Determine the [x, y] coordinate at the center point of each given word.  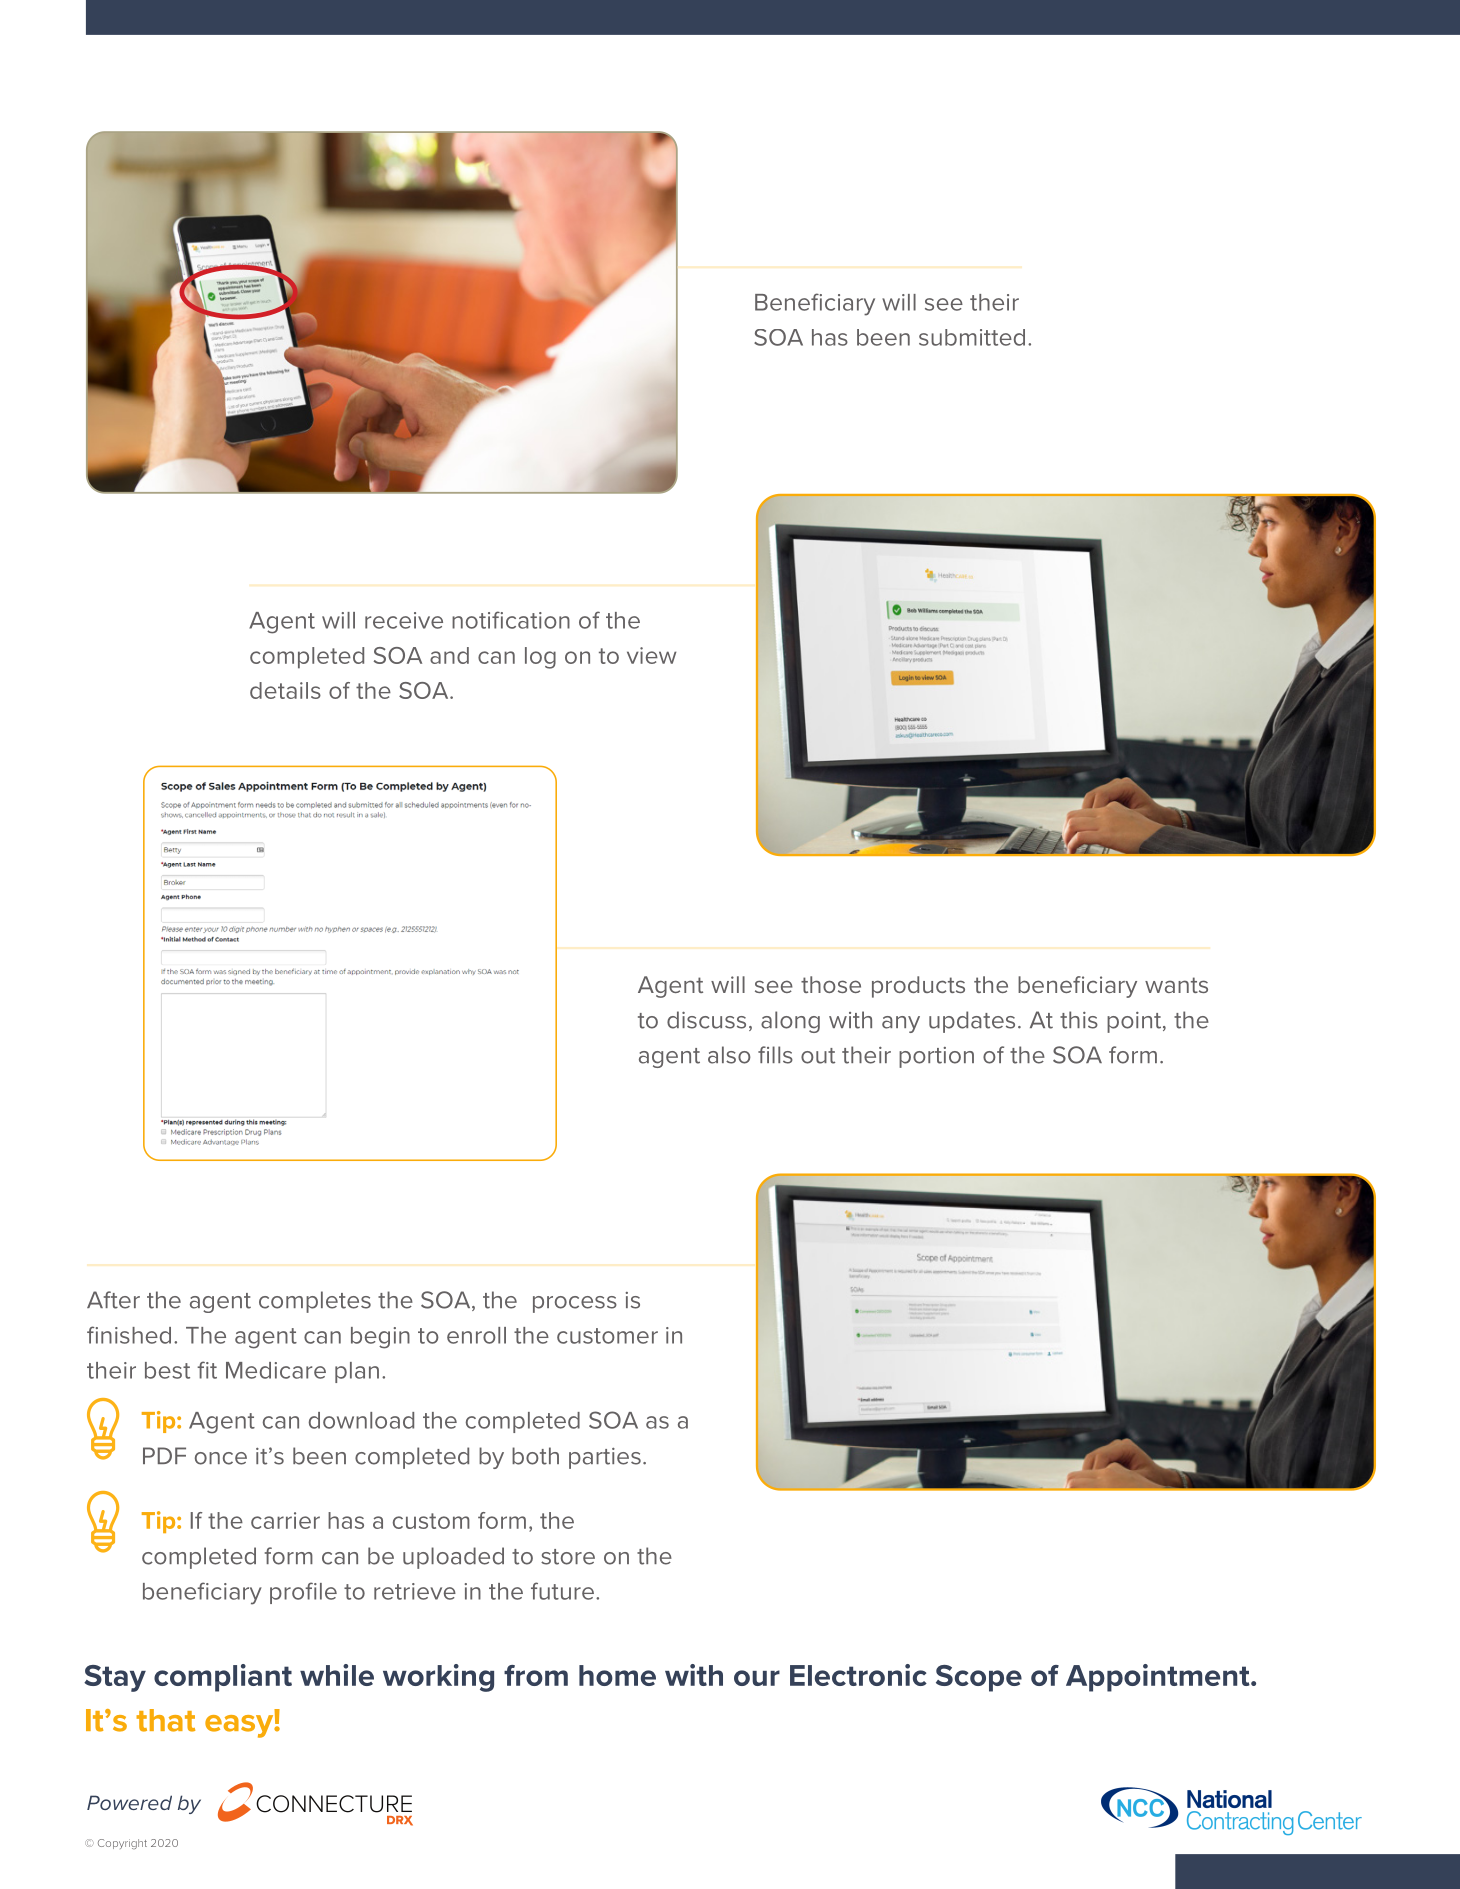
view [651, 655]
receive [404, 620]
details [285, 690]
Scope [979, 1678]
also [729, 1055]
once [221, 1458]
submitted [972, 337]
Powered [129, 1802]
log [540, 658]
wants [1176, 985]
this [1079, 1020]
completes [315, 1302]
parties [605, 1458]
